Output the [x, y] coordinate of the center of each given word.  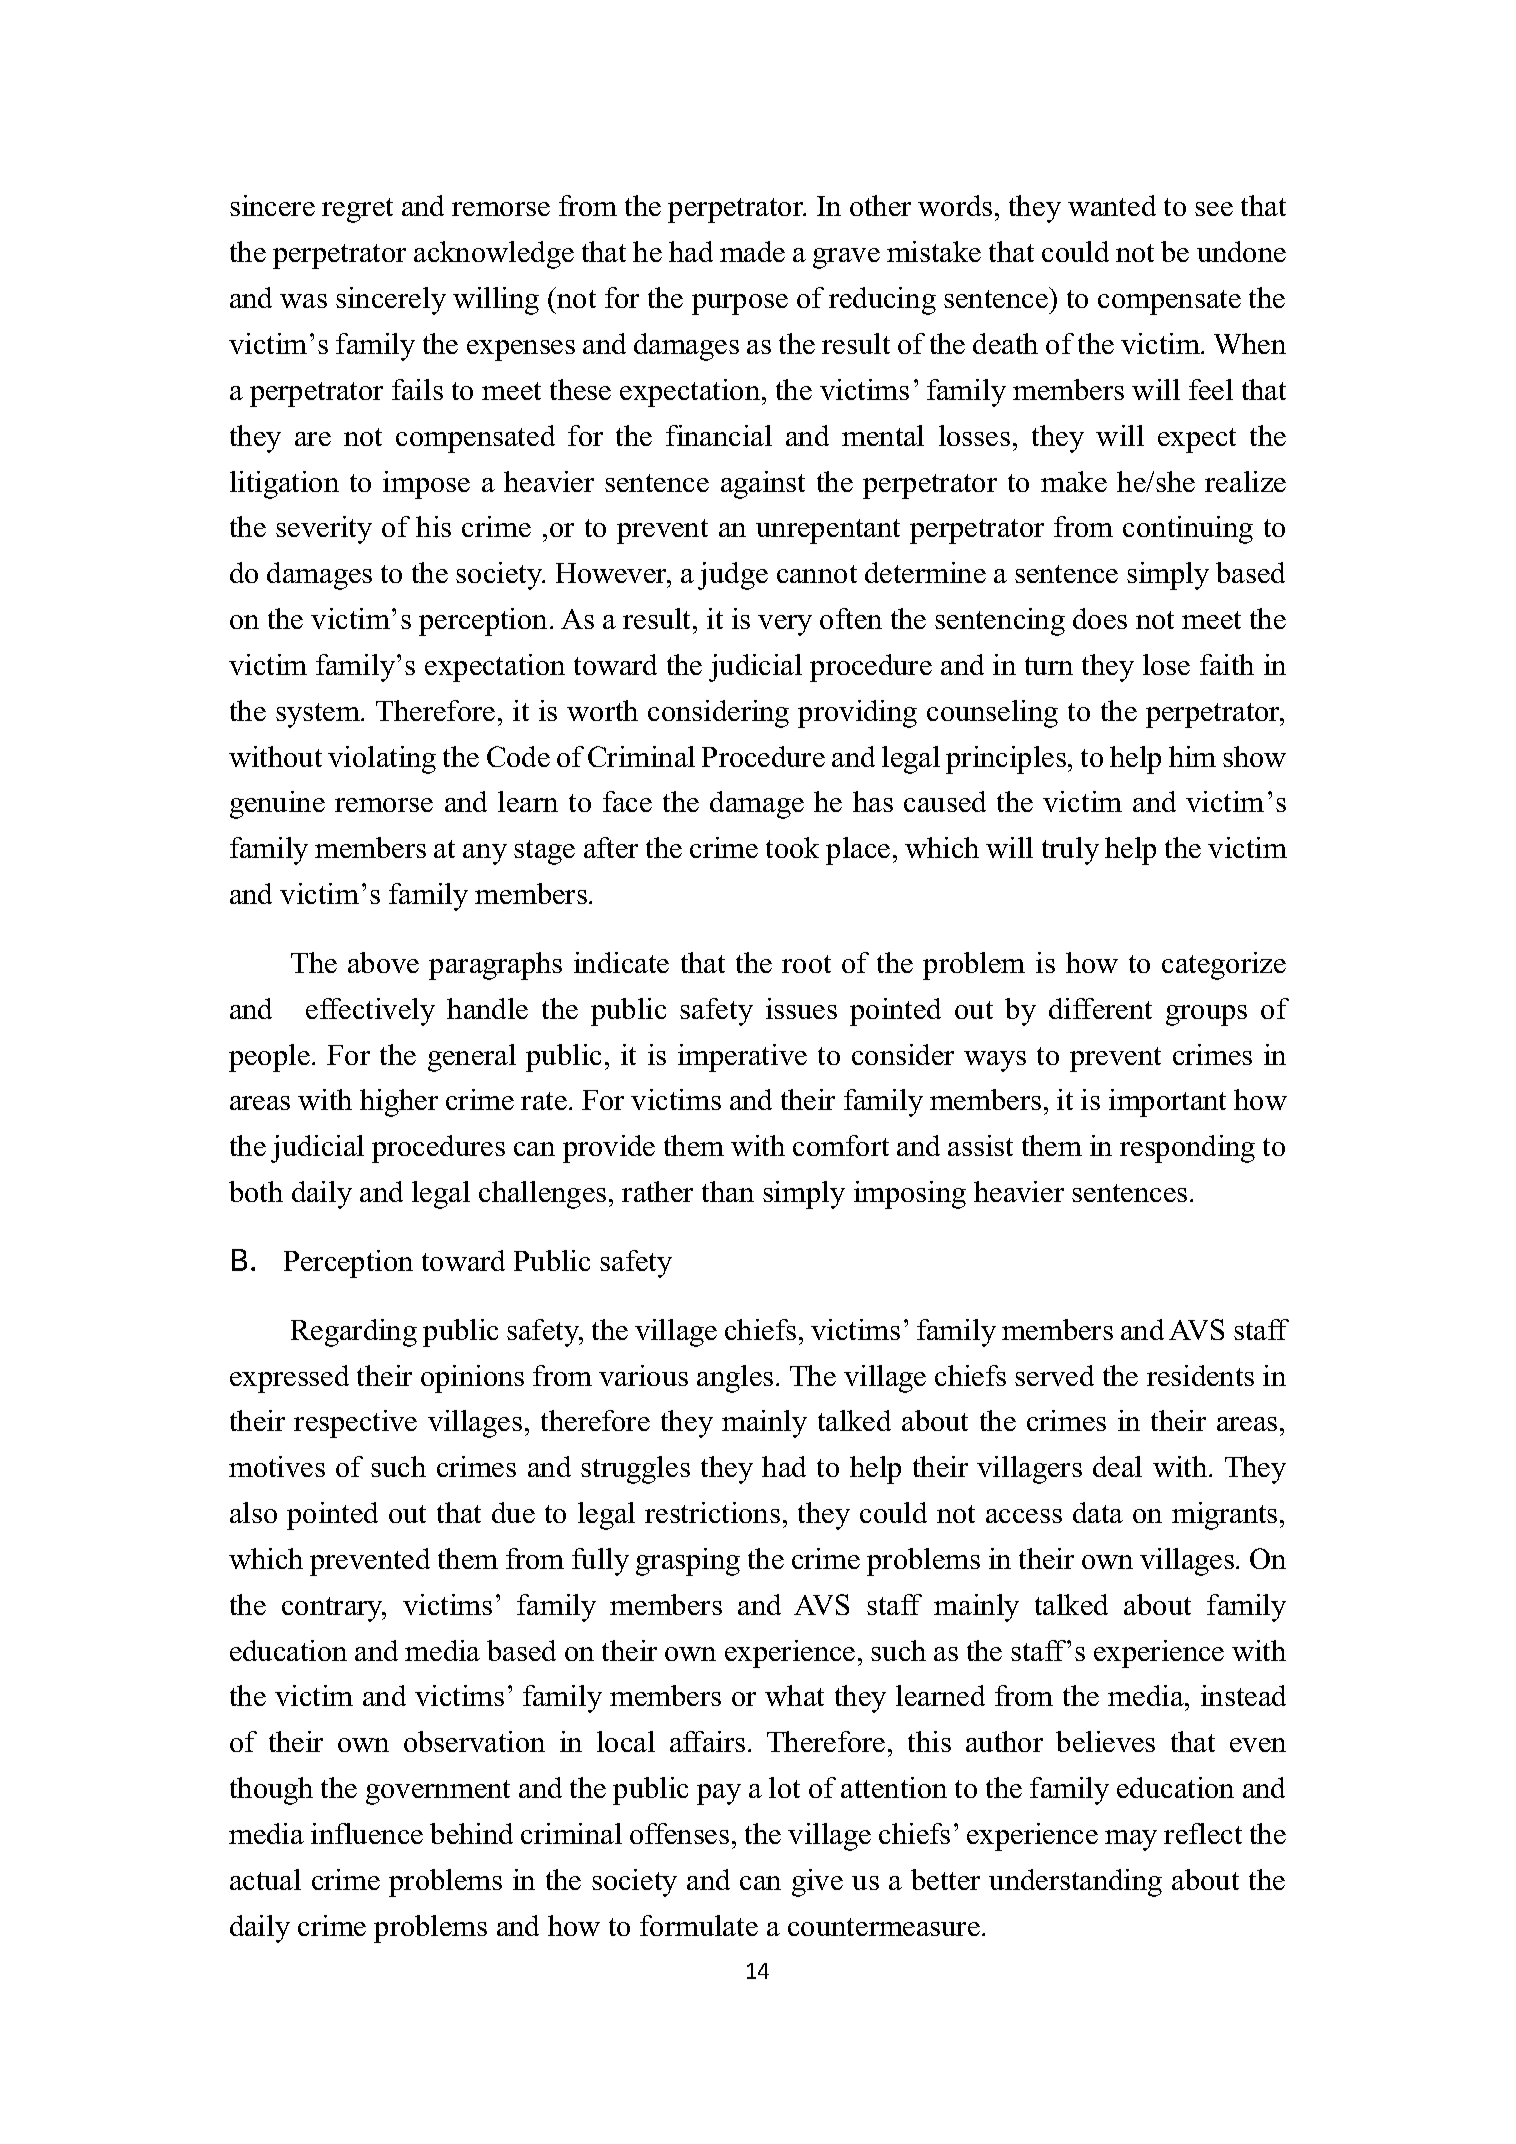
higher [399, 1103]
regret [357, 210]
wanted [1112, 205]
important [1167, 1103]
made [752, 251]
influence [367, 1833]
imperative [742, 1058]
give [817, 1883]
